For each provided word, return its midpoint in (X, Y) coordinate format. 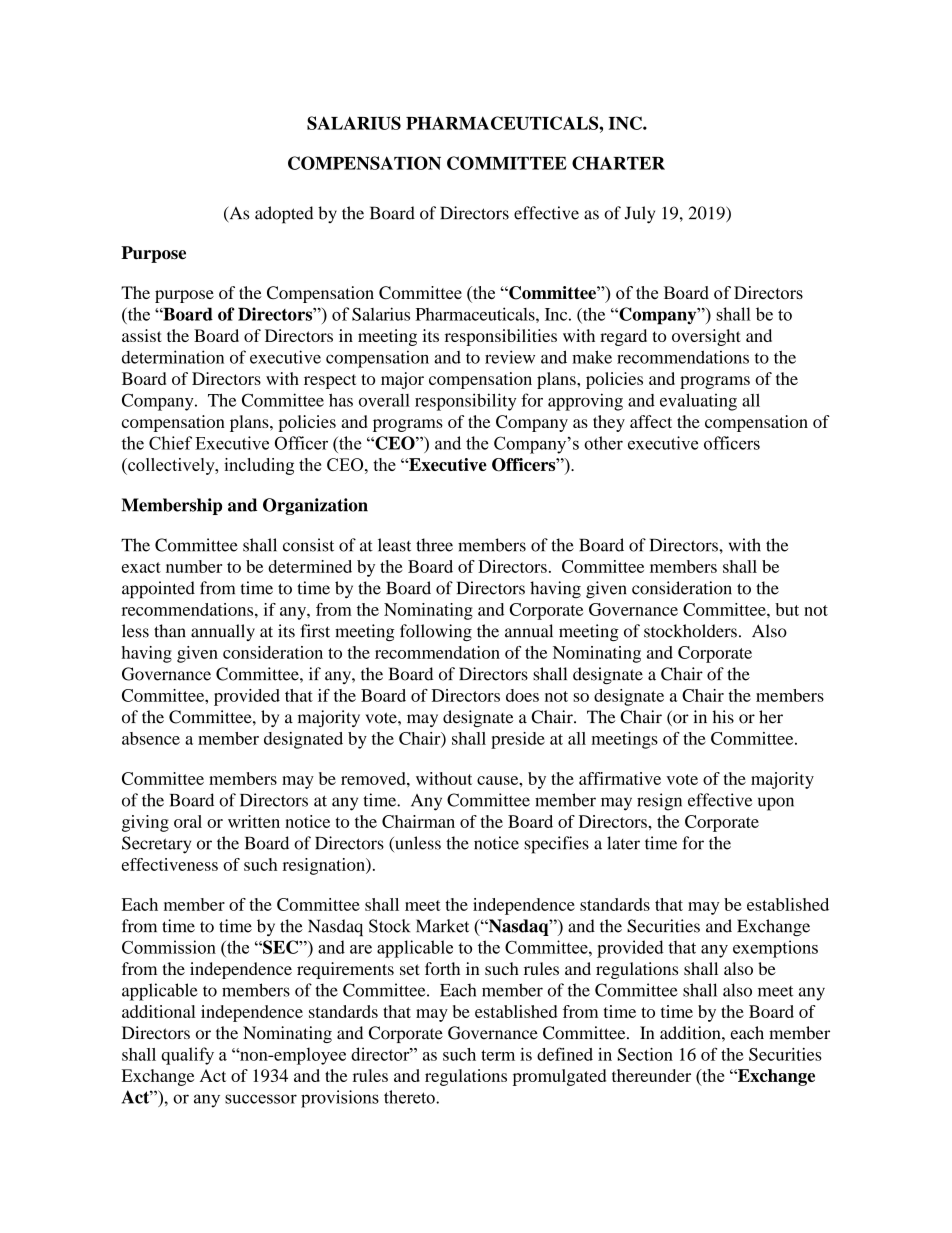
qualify (187, 1056)
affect (651, 421)
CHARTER (618, 163)
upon (776, 804)
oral (188, 821)
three (434, 545)
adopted (284, 215)
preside (518, 740)
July (640, 215)
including (259, 466)
